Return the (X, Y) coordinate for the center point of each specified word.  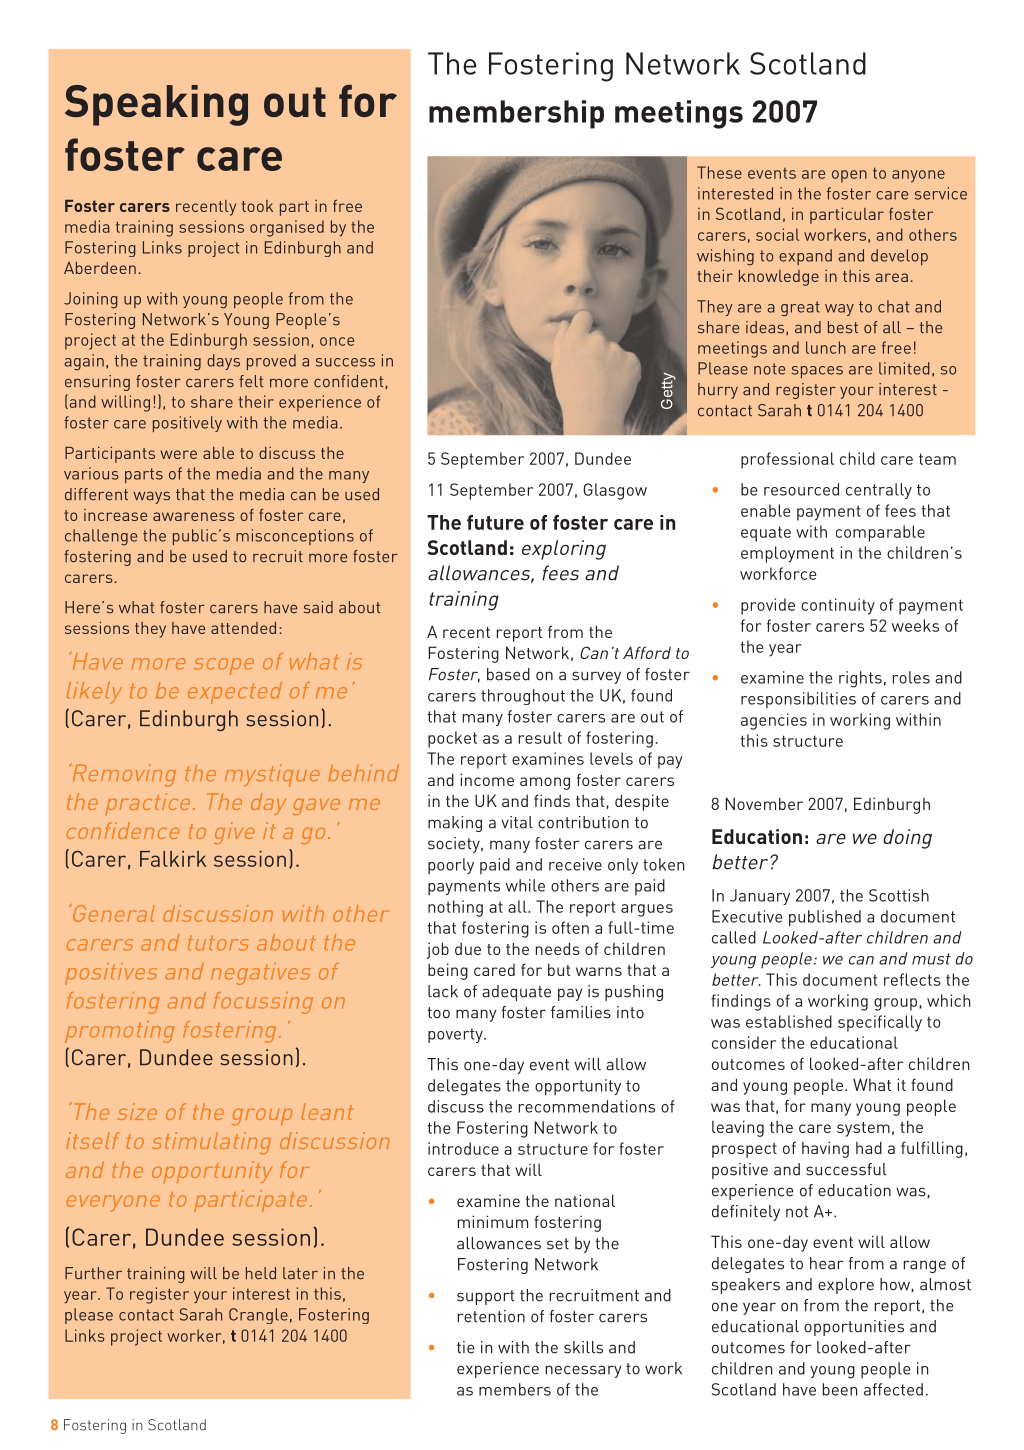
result (540, 737)
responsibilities (798, 700)
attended (243, 628)
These (719, 172)
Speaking (156, 105)
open (849, 176)
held (261, 1273)
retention (491, 1316)
